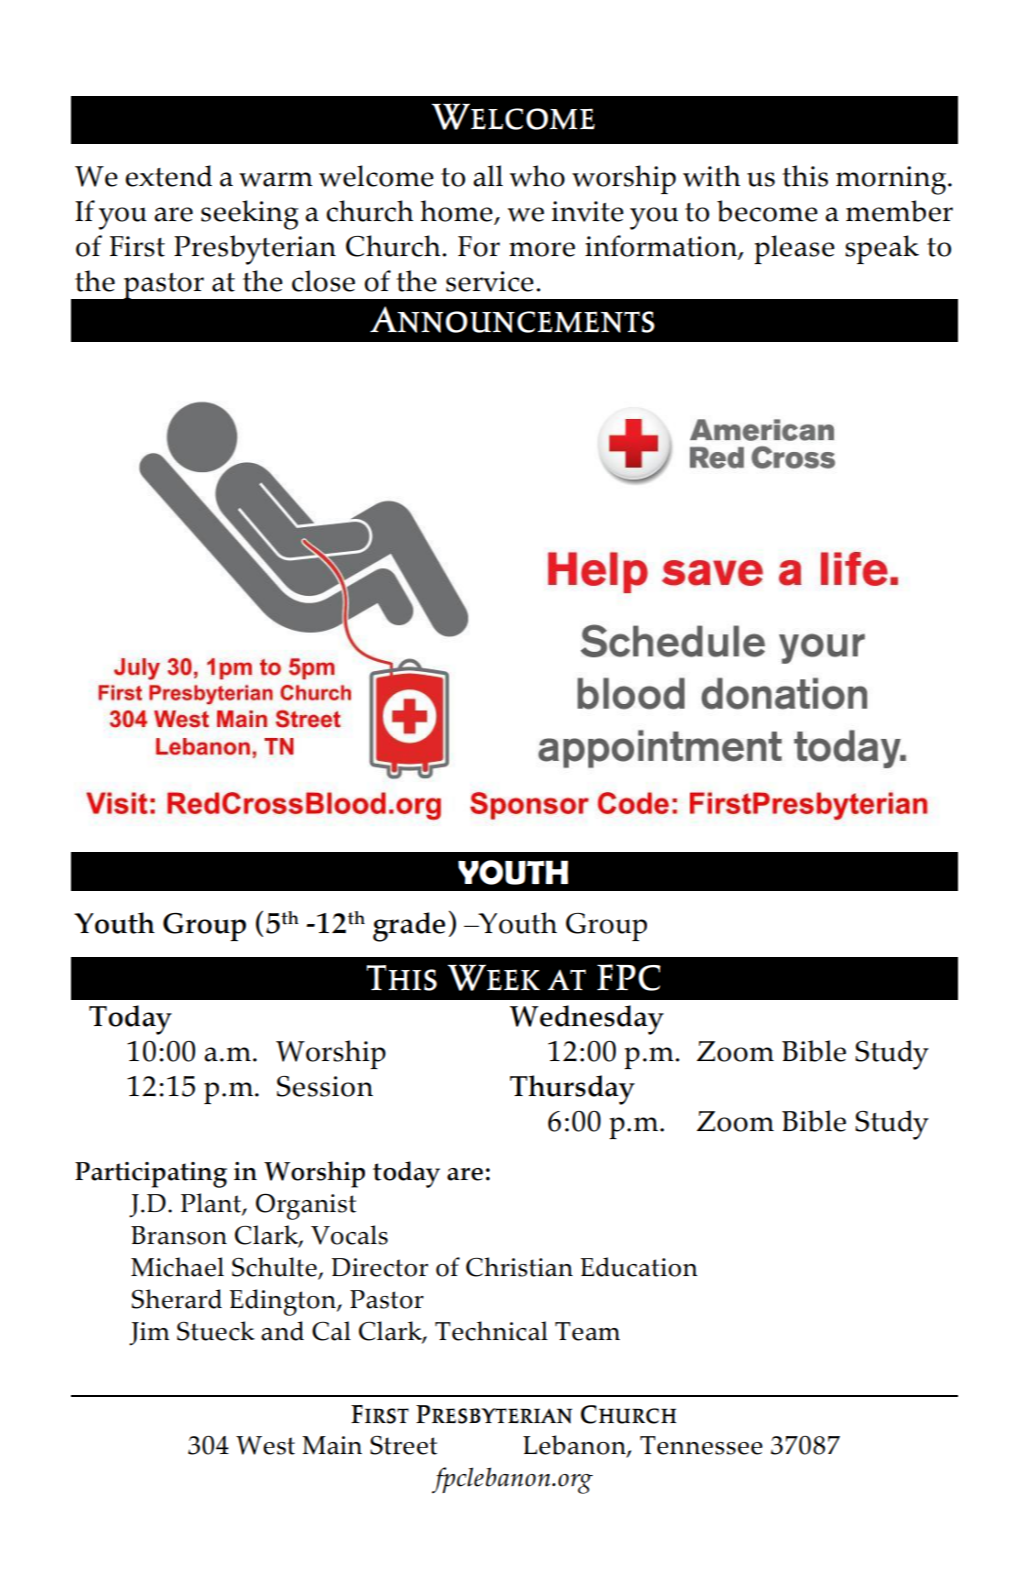 Image resolution: width=1028 pixels, height=1589 pixels. What do you see at coordinates (767, 211) in the screenshot?
I see `become` at bounding box center [767, 211].
